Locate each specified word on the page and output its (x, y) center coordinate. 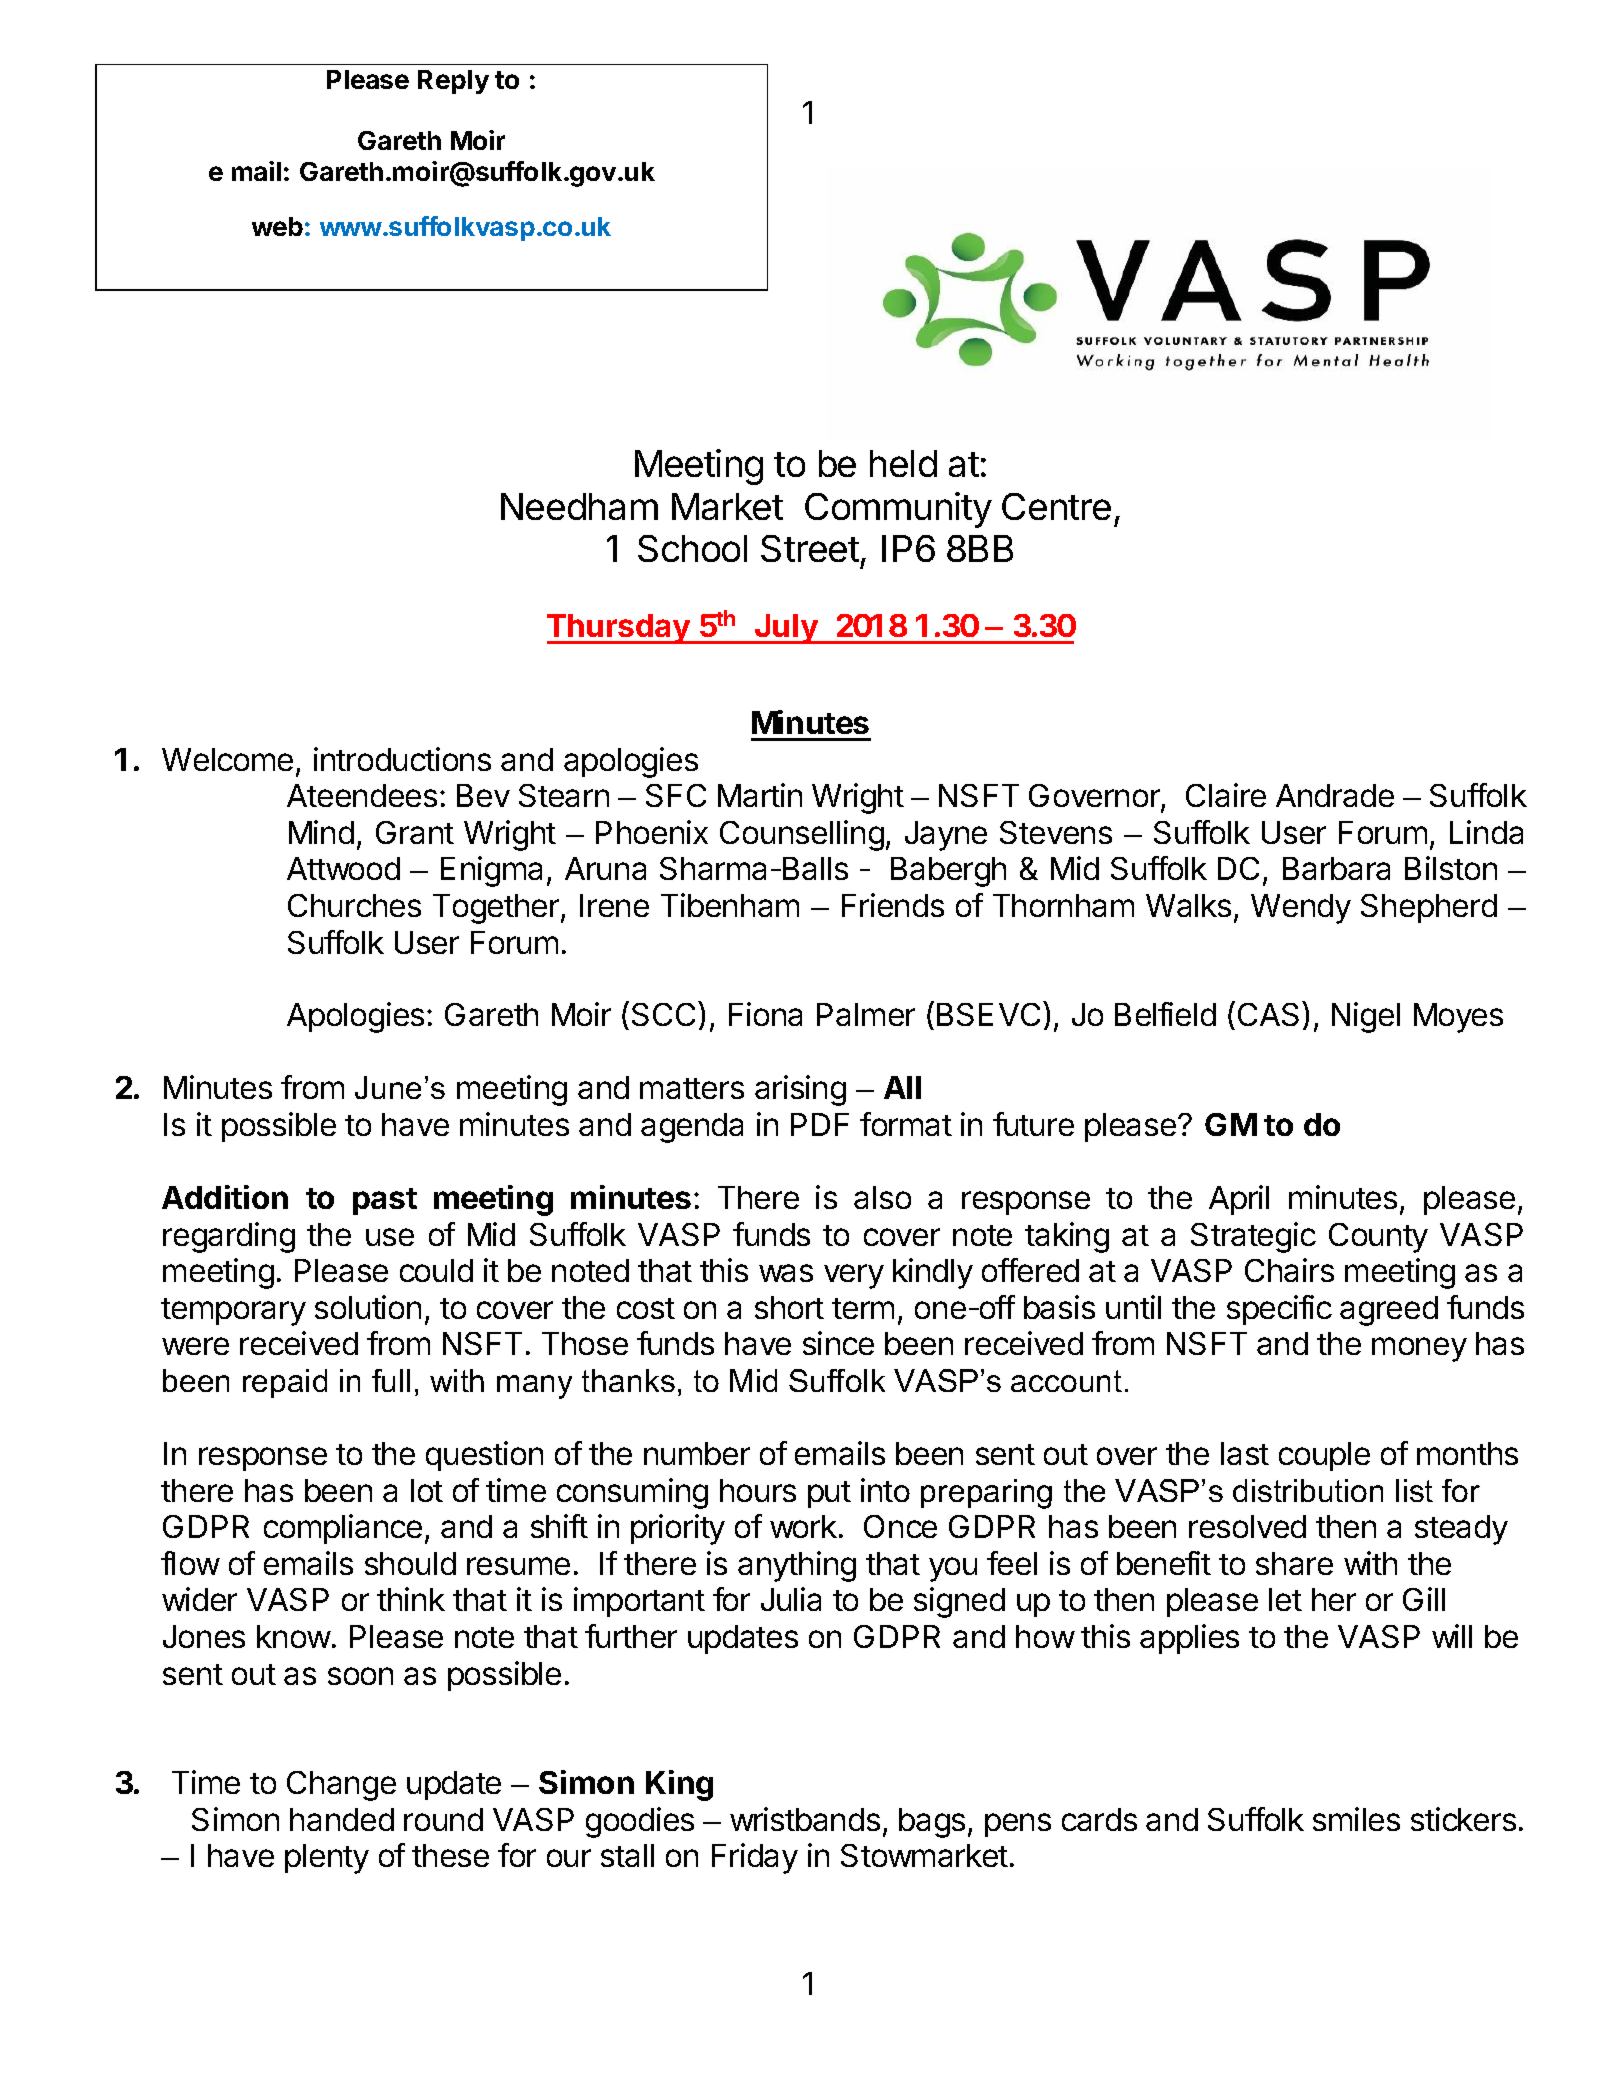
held (903, 463)
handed (342, 1819)
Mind (321, 832)
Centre (1056, 506)
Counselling (802, 835)
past (385, 1201)
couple (1324, 1456)
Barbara (1336, 868)
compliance (343, 1529)
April (1239, 1200)
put (829, 1494)
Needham (579, 506)
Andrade (1335, 795)
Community (898, 510)
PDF (820, 1124)
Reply (453, 82)
